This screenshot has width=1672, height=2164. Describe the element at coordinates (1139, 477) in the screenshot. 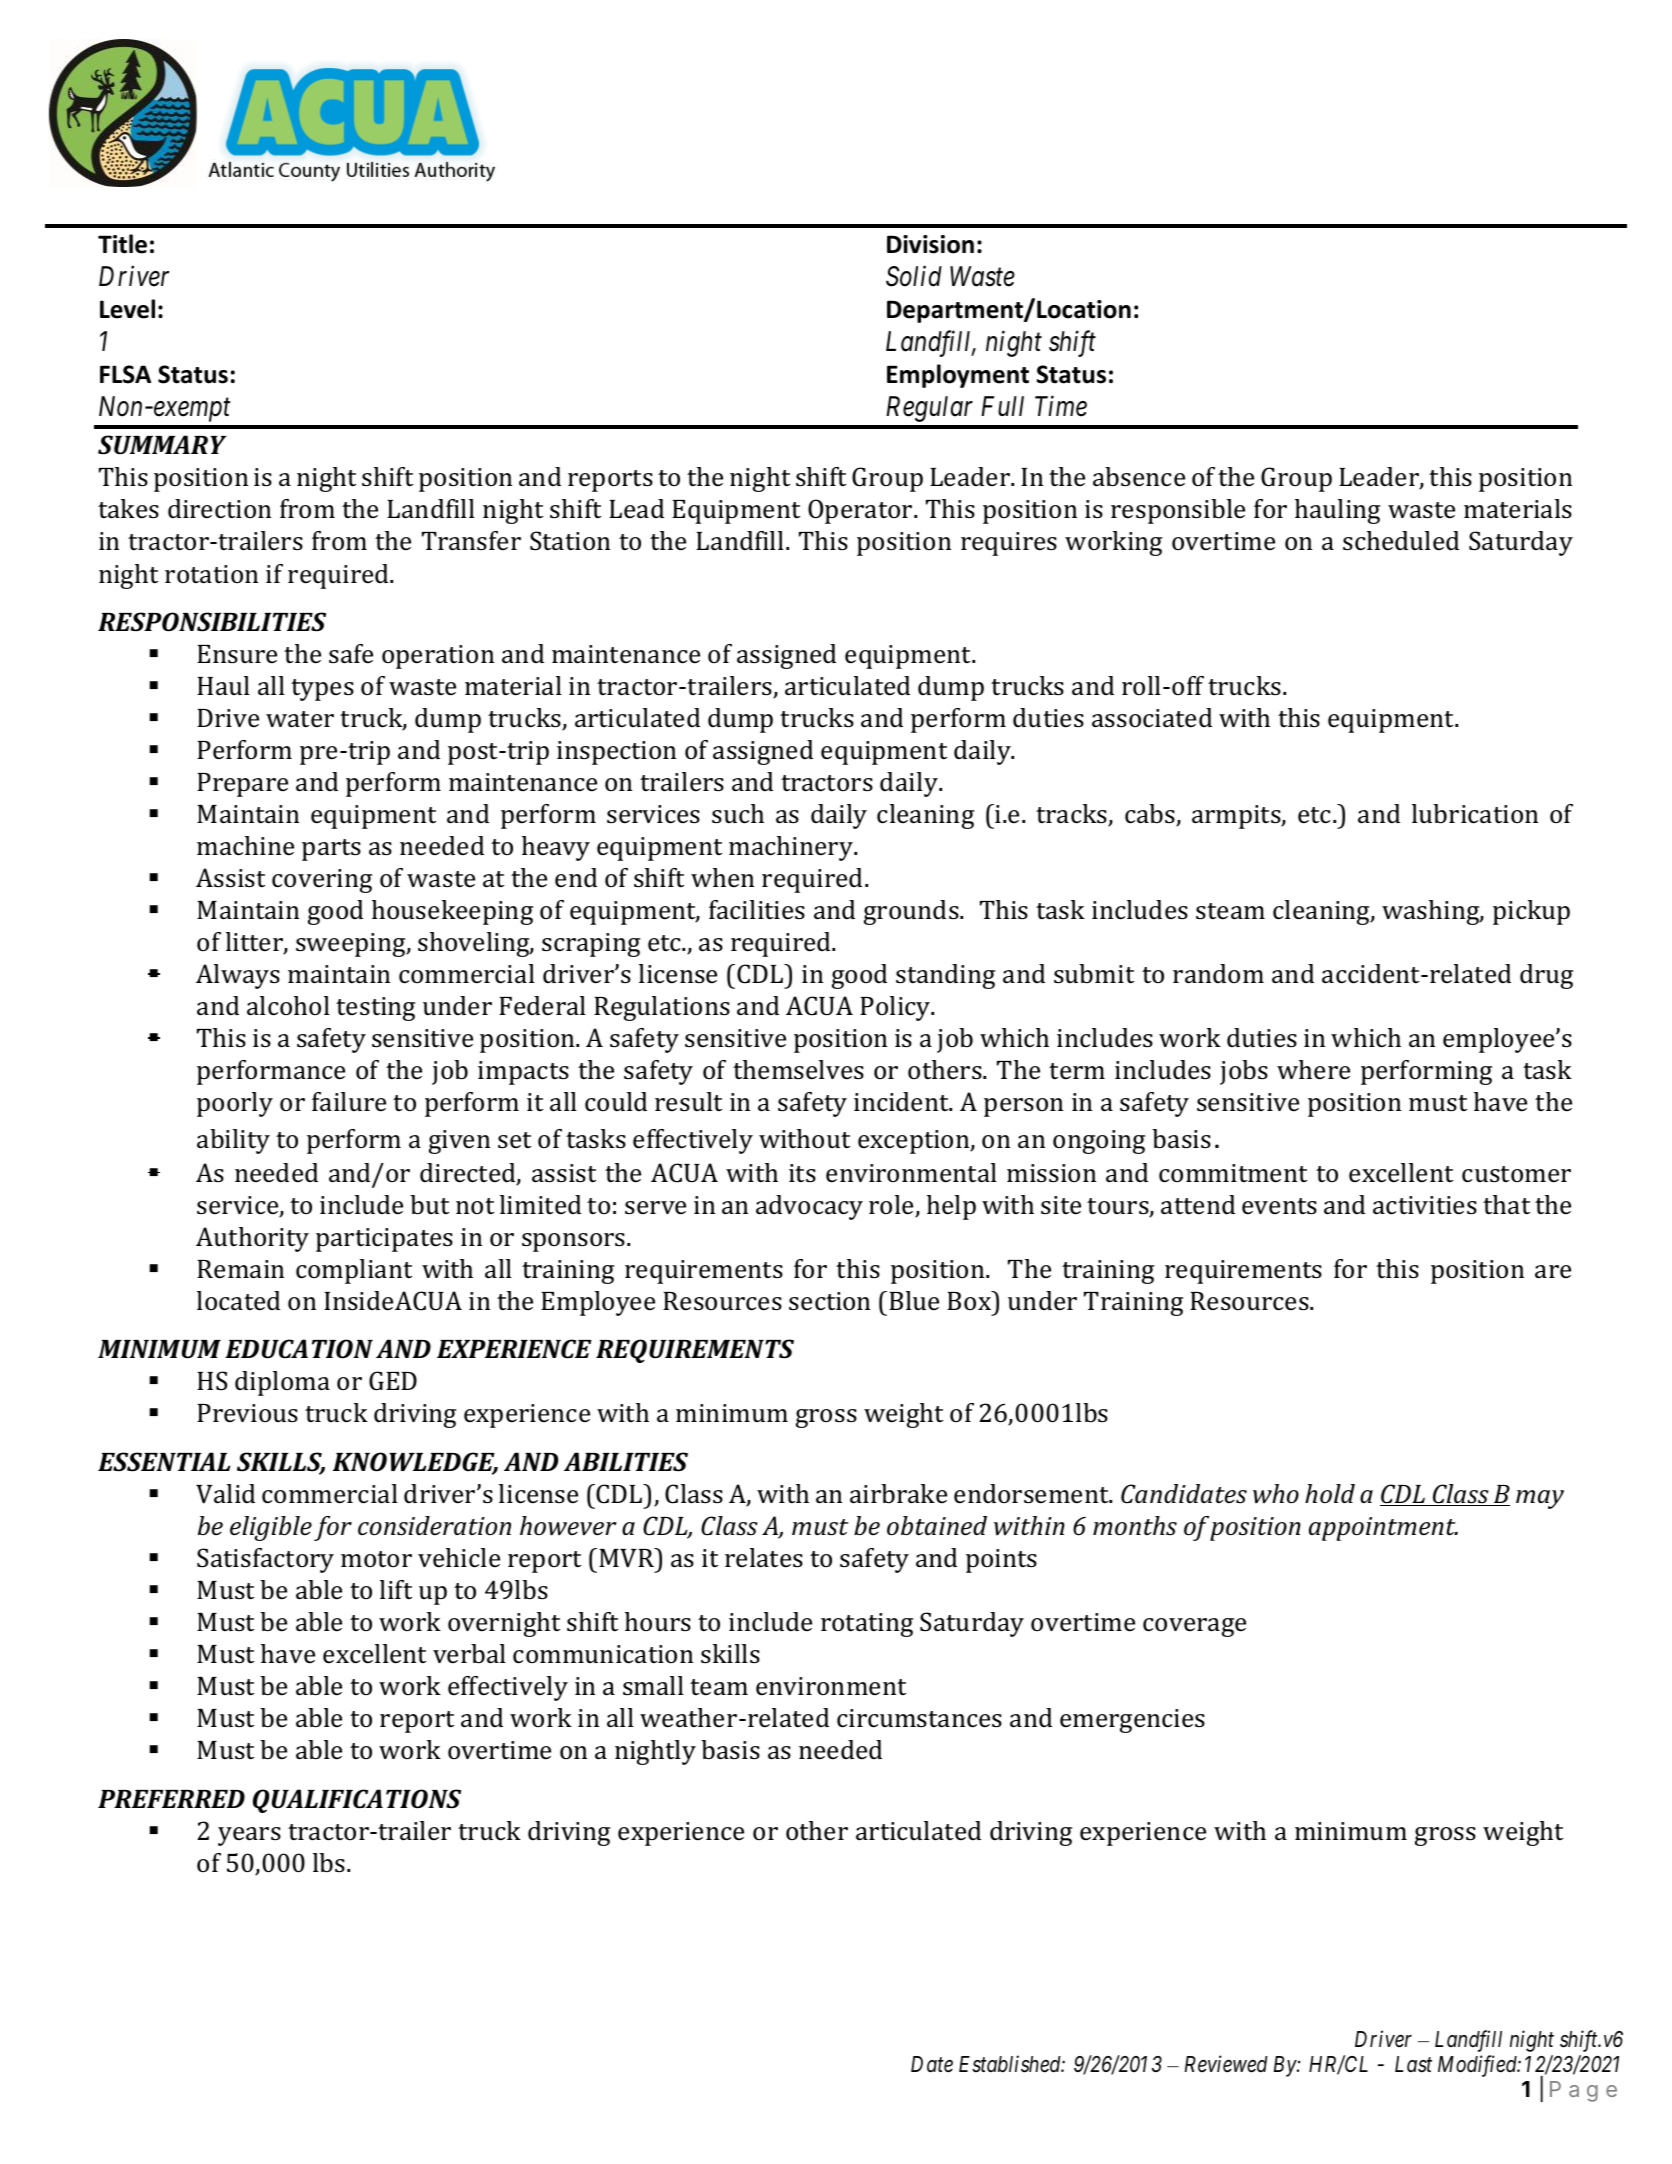

I see `absence` at that location.
